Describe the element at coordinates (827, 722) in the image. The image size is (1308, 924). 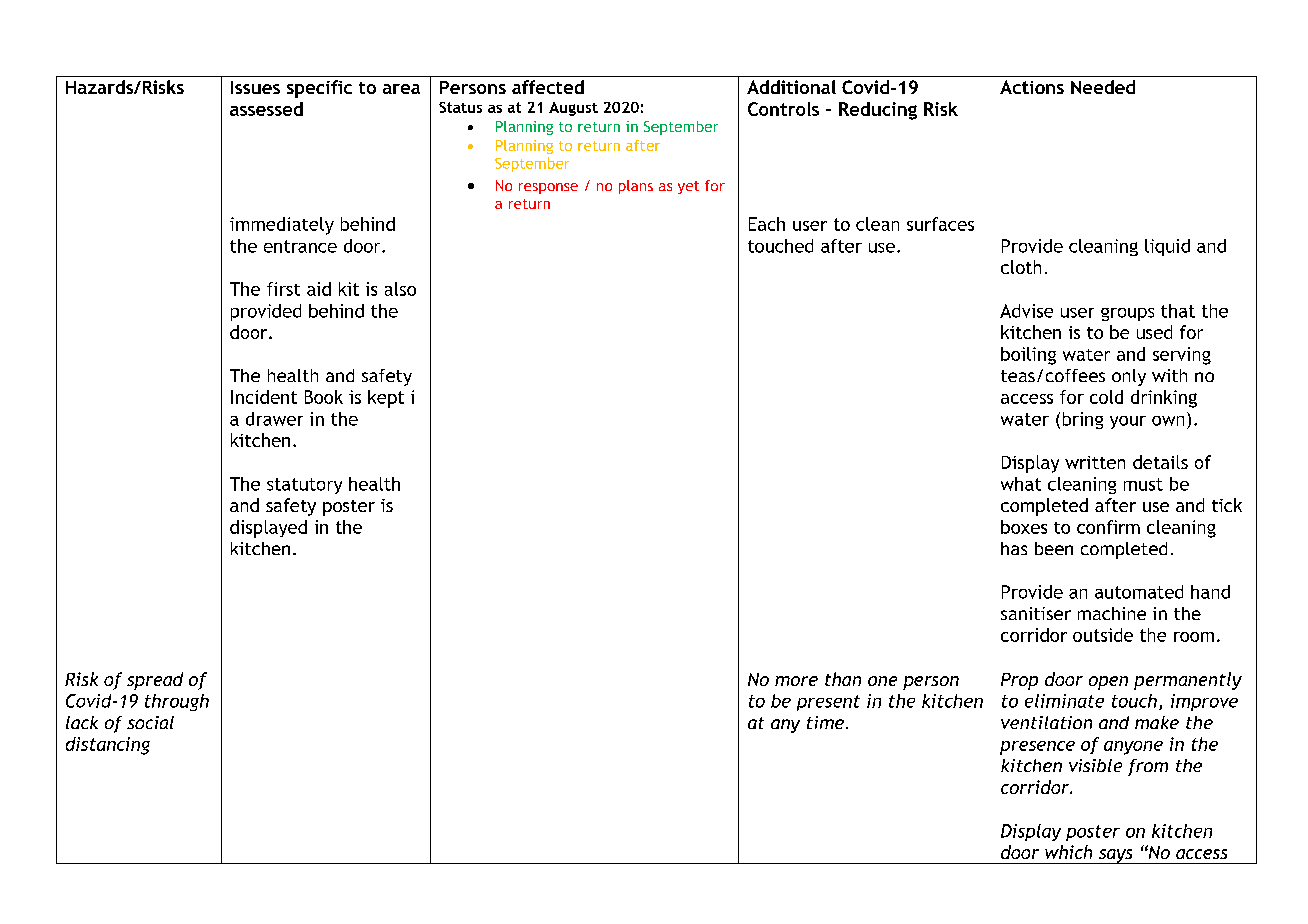
I see `time` at that location.
